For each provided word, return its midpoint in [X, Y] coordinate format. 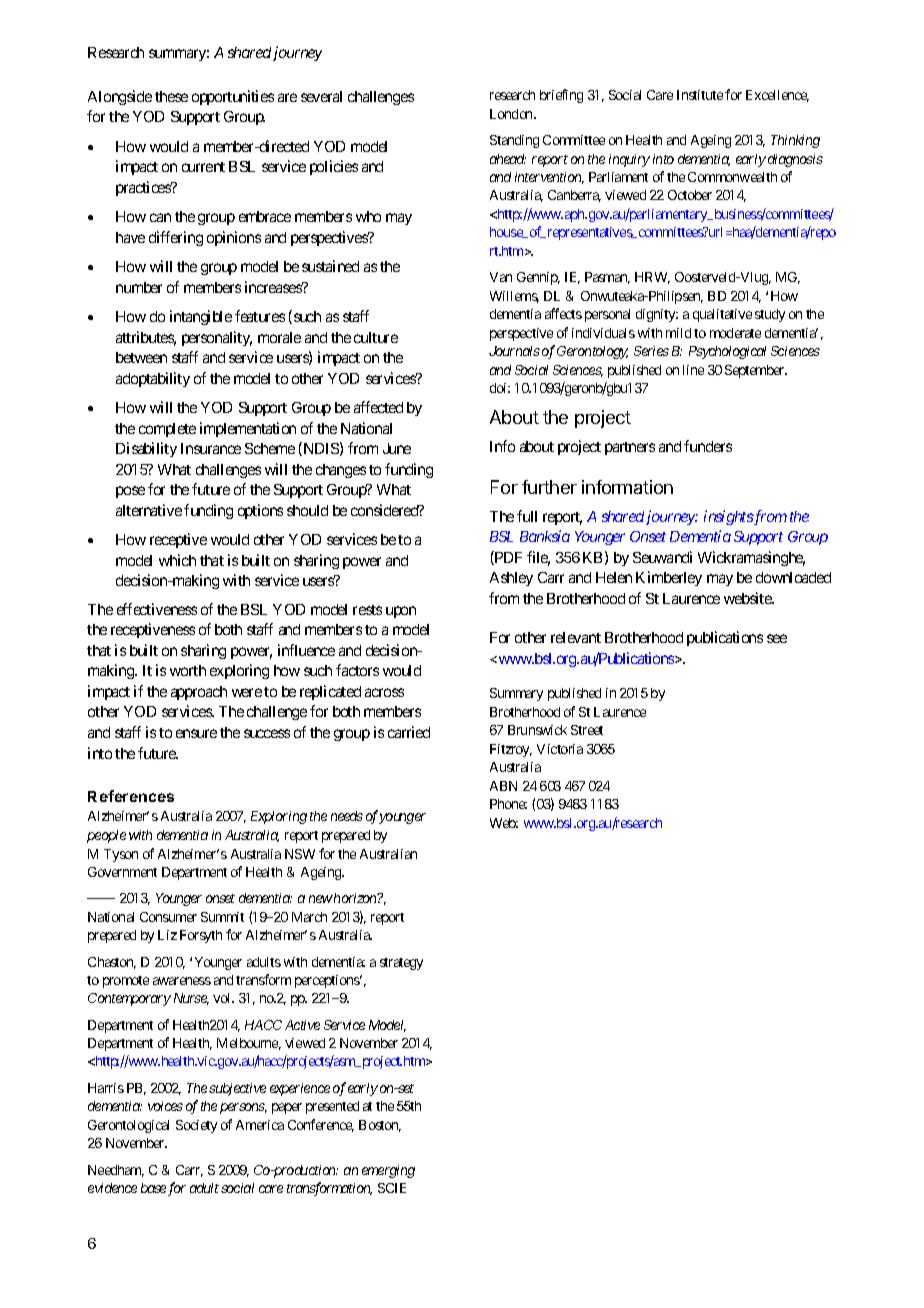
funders [708, 446]
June [397, 448]
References [131, 796]
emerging [388, 1171]
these [171, 96]
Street [587, 730]
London [512, 114]
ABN [503, 786]
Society [196, 1126]
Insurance [211, 448]
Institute [700, 95]
